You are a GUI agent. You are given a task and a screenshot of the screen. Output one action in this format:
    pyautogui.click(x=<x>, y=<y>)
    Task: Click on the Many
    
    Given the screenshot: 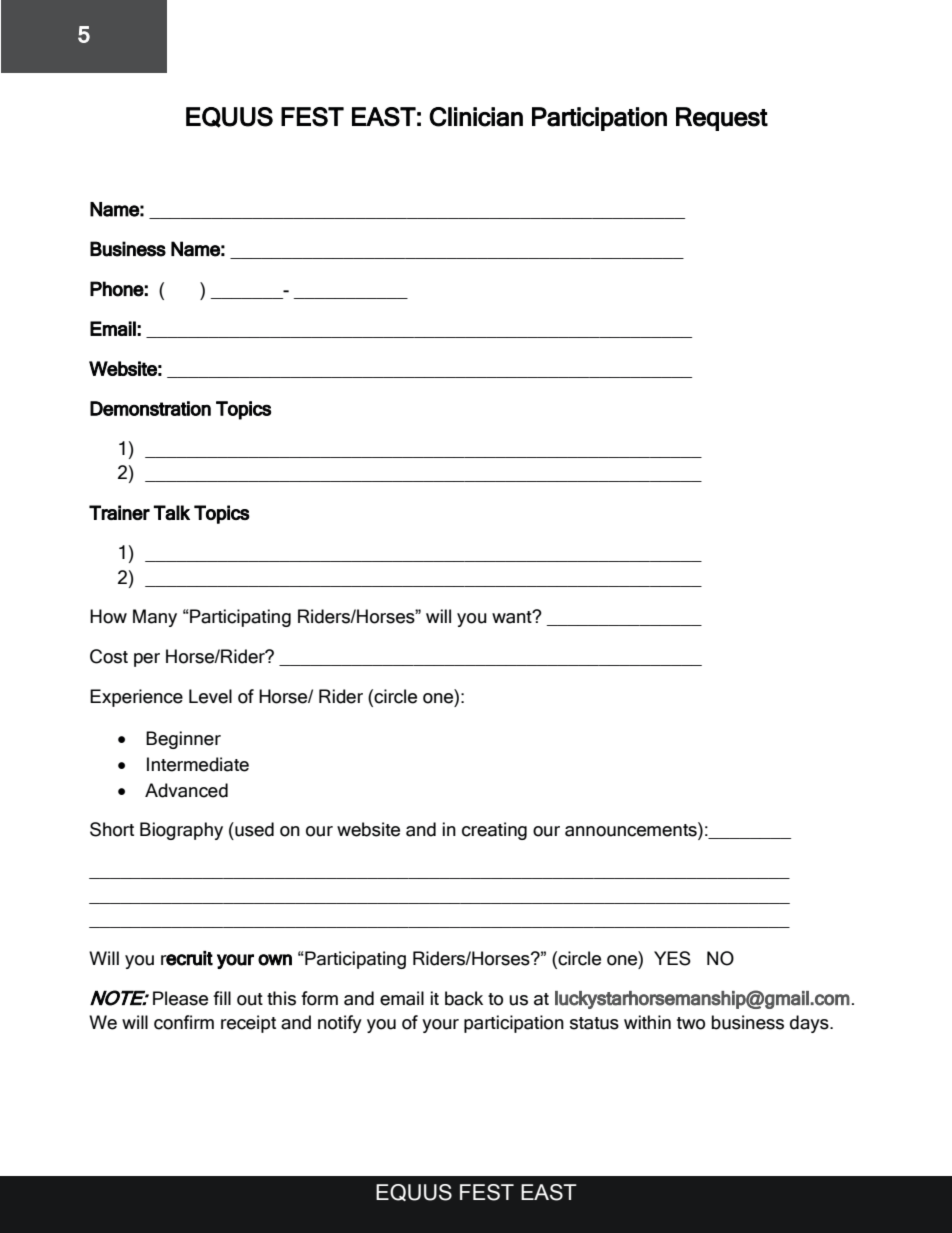 What is the action you would take?
    pyautogui.click(x=155, y=618)
